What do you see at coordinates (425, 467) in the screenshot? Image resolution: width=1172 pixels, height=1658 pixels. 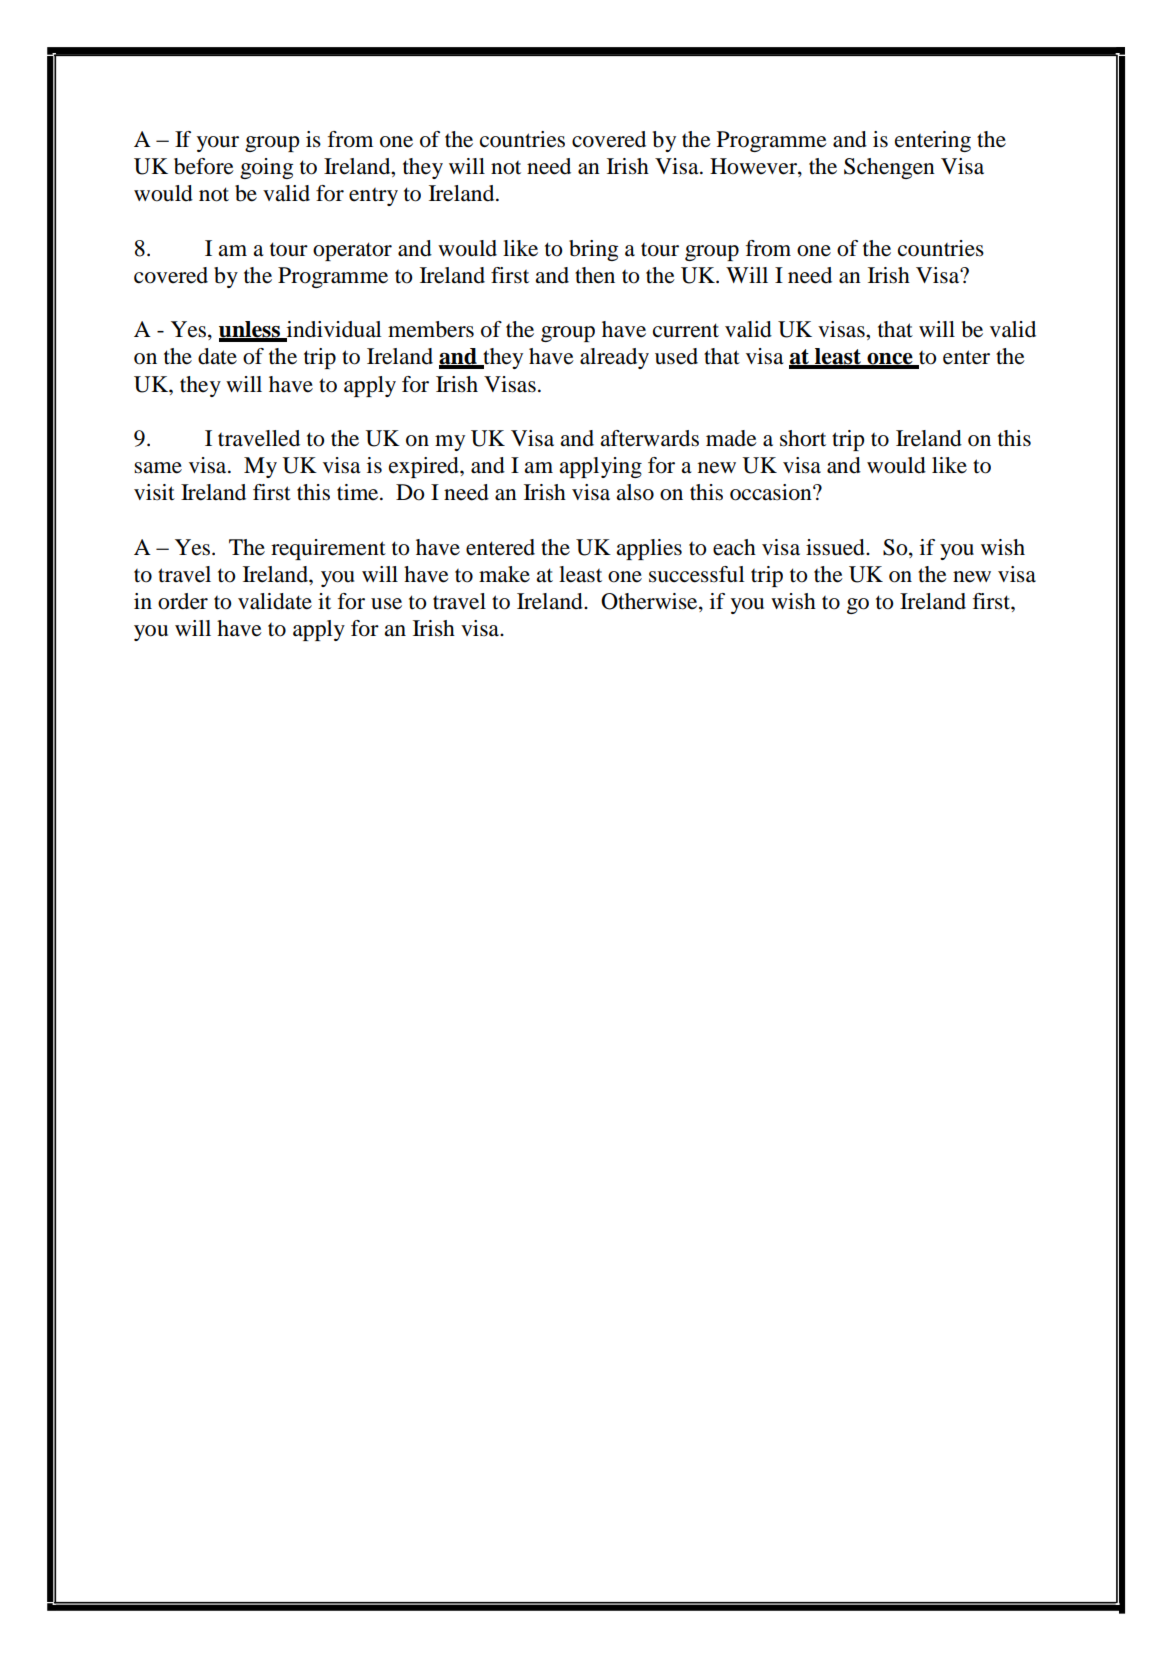 I see `expired` at bounding box center [425, 467].
